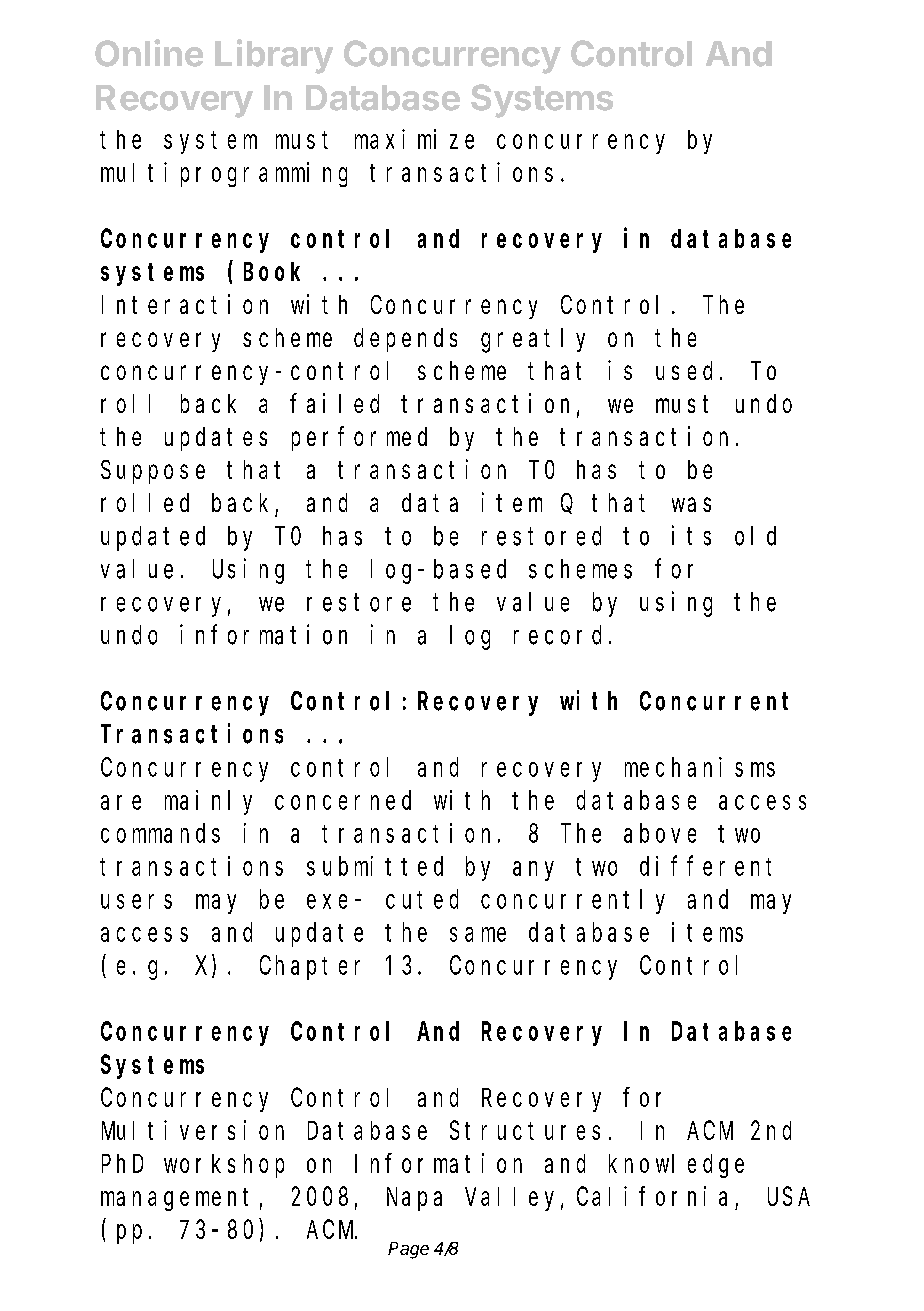  I want to click on Napa, so click(414, 1200).
